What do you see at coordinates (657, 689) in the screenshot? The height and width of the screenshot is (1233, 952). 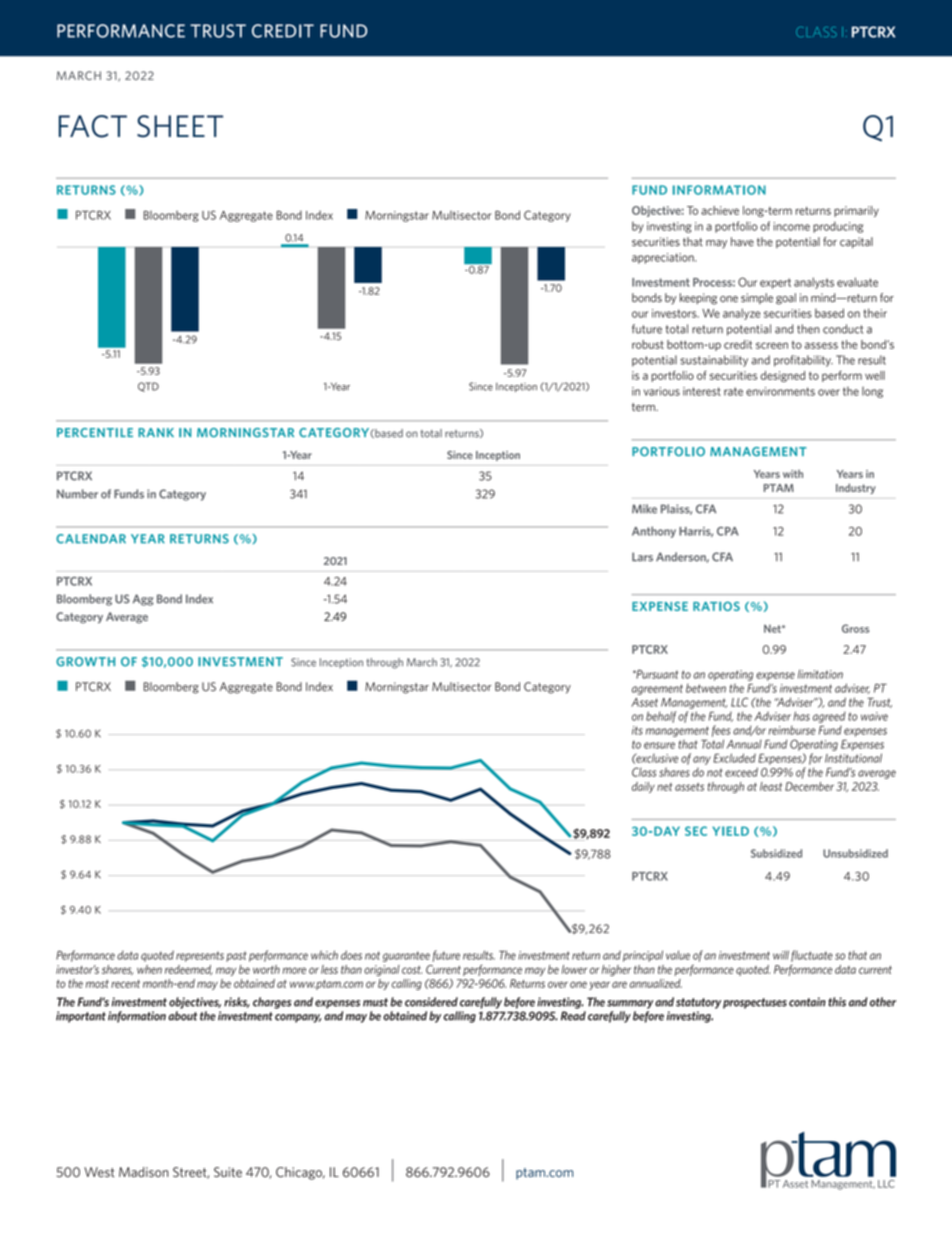 I see `agreement` at bounding box center [657, 689].
